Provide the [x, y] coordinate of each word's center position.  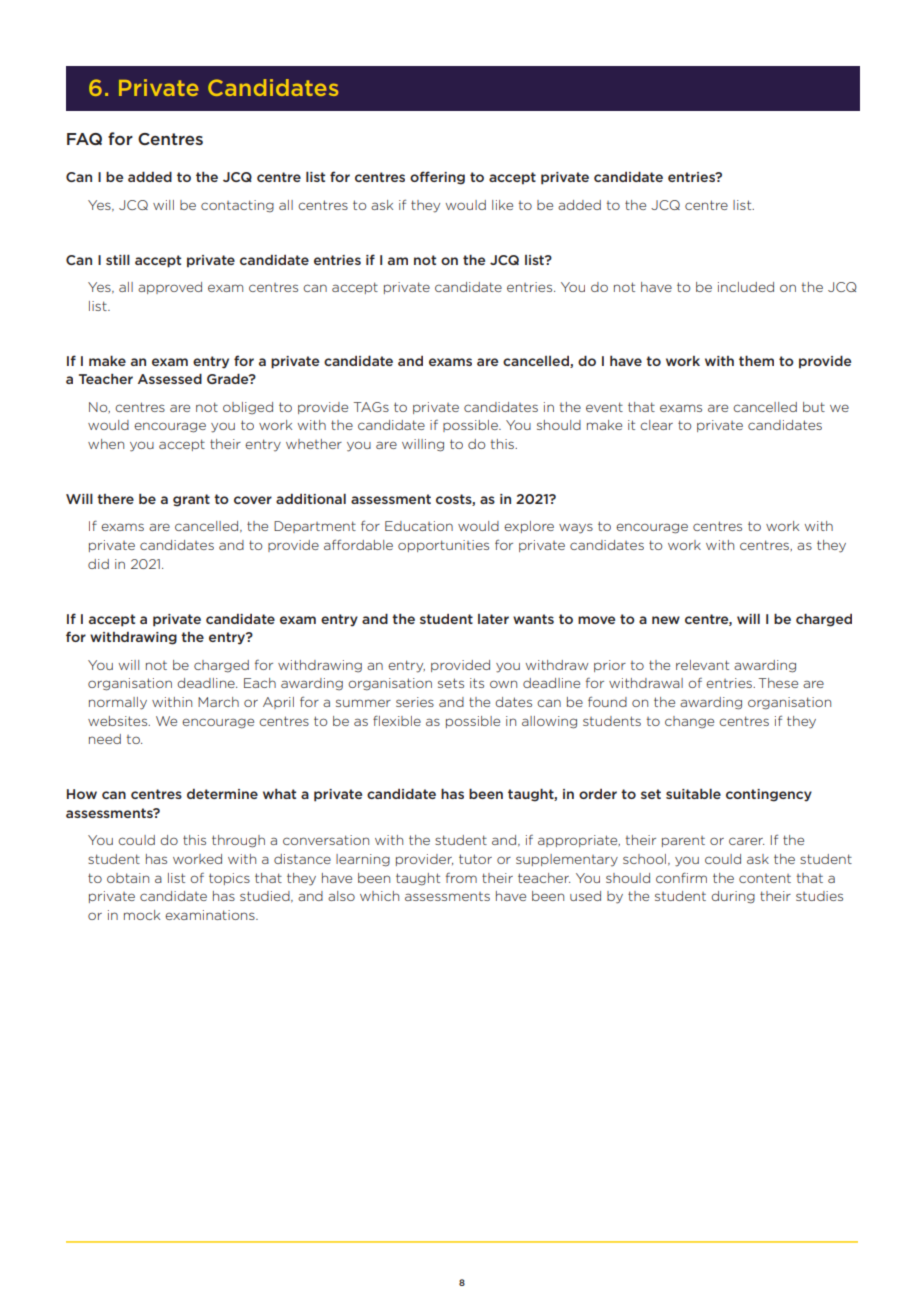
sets [451, 683]
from [461, 878]
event [604, 407]
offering [437, 178]
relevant [702, 665]
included [746, 287]
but [814, 407]
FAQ [84, 139]
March [218, 702]
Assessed [170, 378]
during [733, 897]
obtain [128, 878]
